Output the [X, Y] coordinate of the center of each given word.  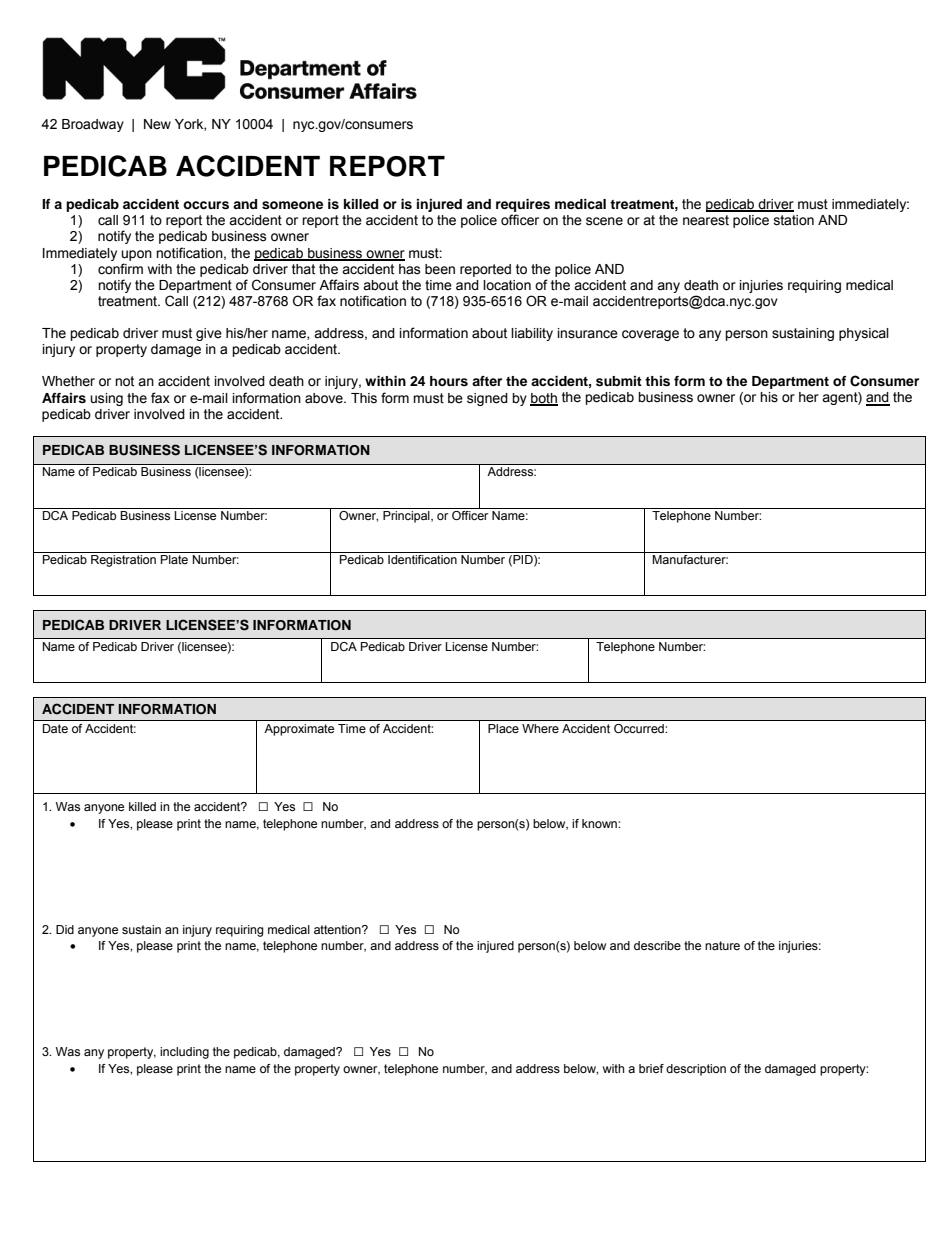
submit [619, 381]
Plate [174, 559]
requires [523, 207]
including [184, 1053]
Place [503, 728]
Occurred [640, 728]
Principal [407, 517]
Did [65, 929]
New [157, 124]
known [600, 823]
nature [722, 945]
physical [864, 334]
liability [532, 334]
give [209, 334]
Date [55, 728]
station [794, 220]
